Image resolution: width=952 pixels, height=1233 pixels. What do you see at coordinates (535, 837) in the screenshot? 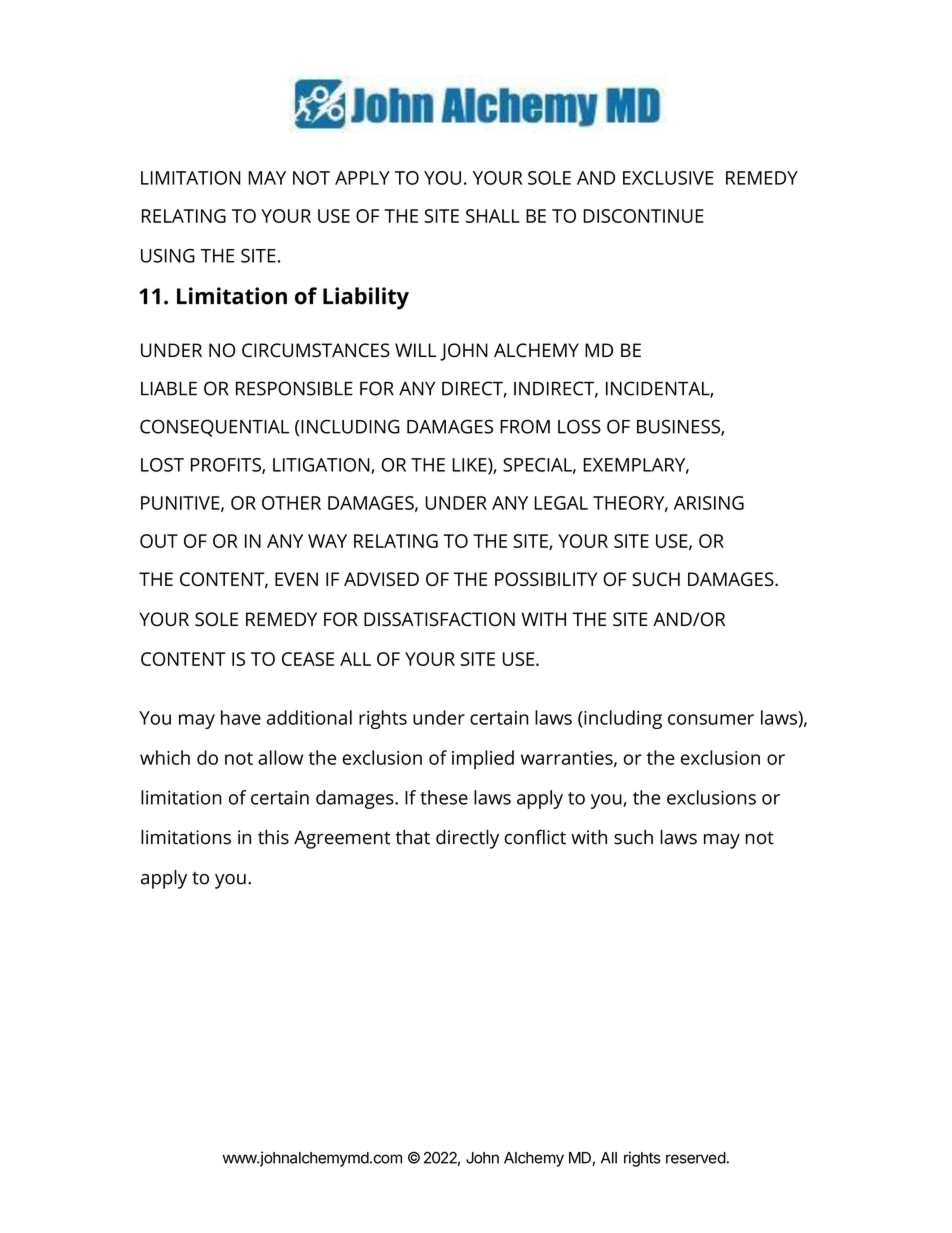
I see `conflict` at bounding box center [535, 837].
